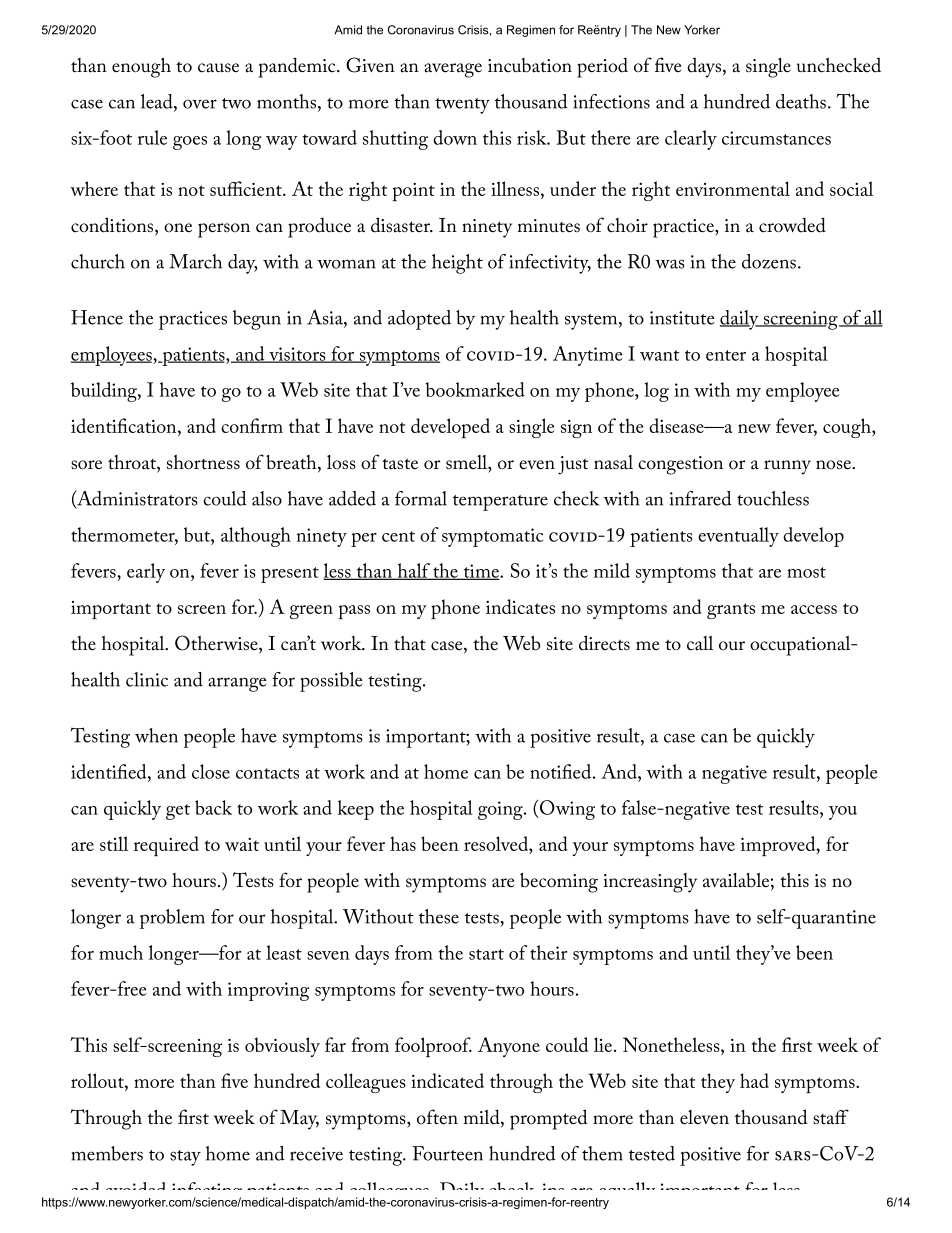  I want to click on deaths, so click(801, 101).
